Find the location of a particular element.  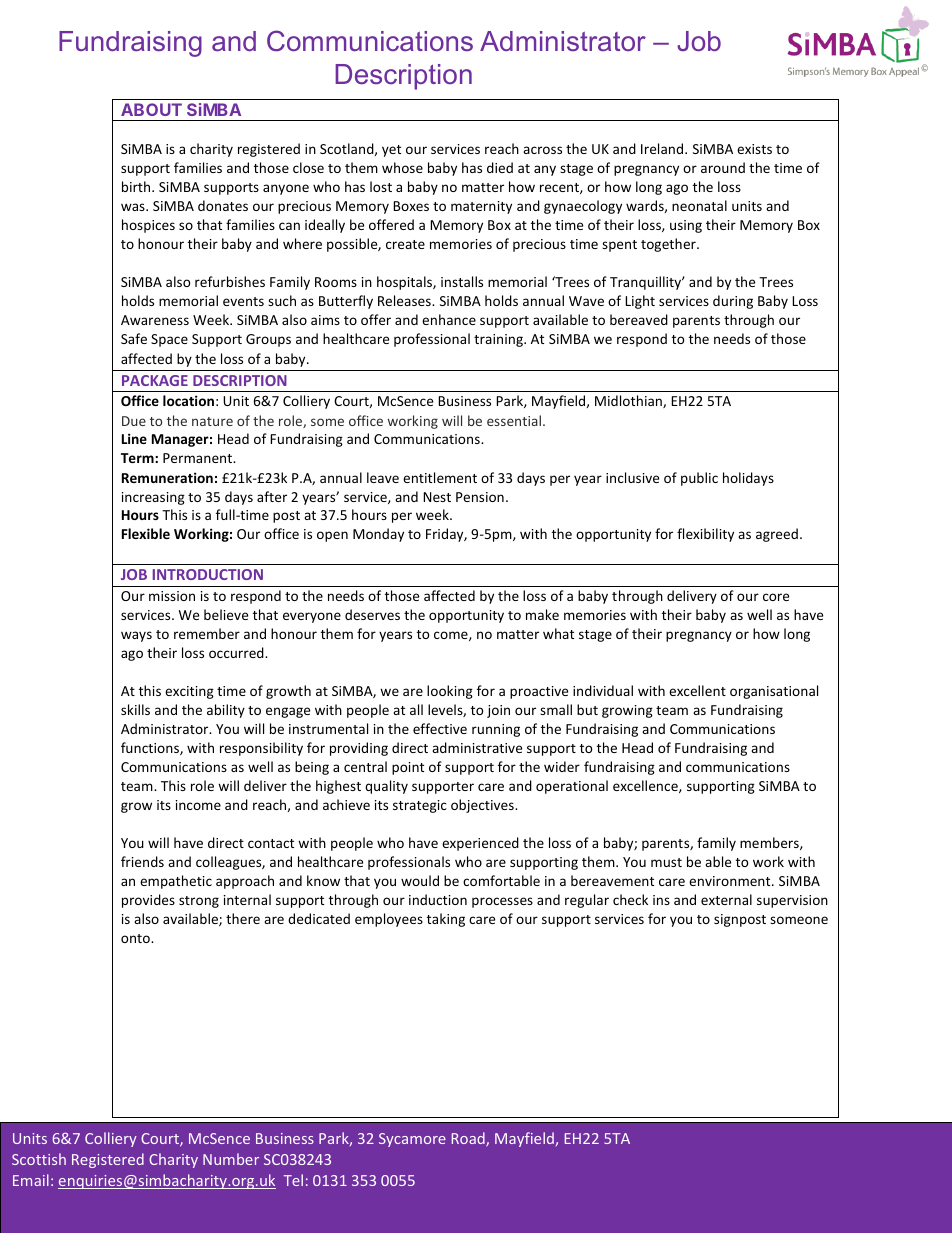

taking is located at coordinates (446, 920).
